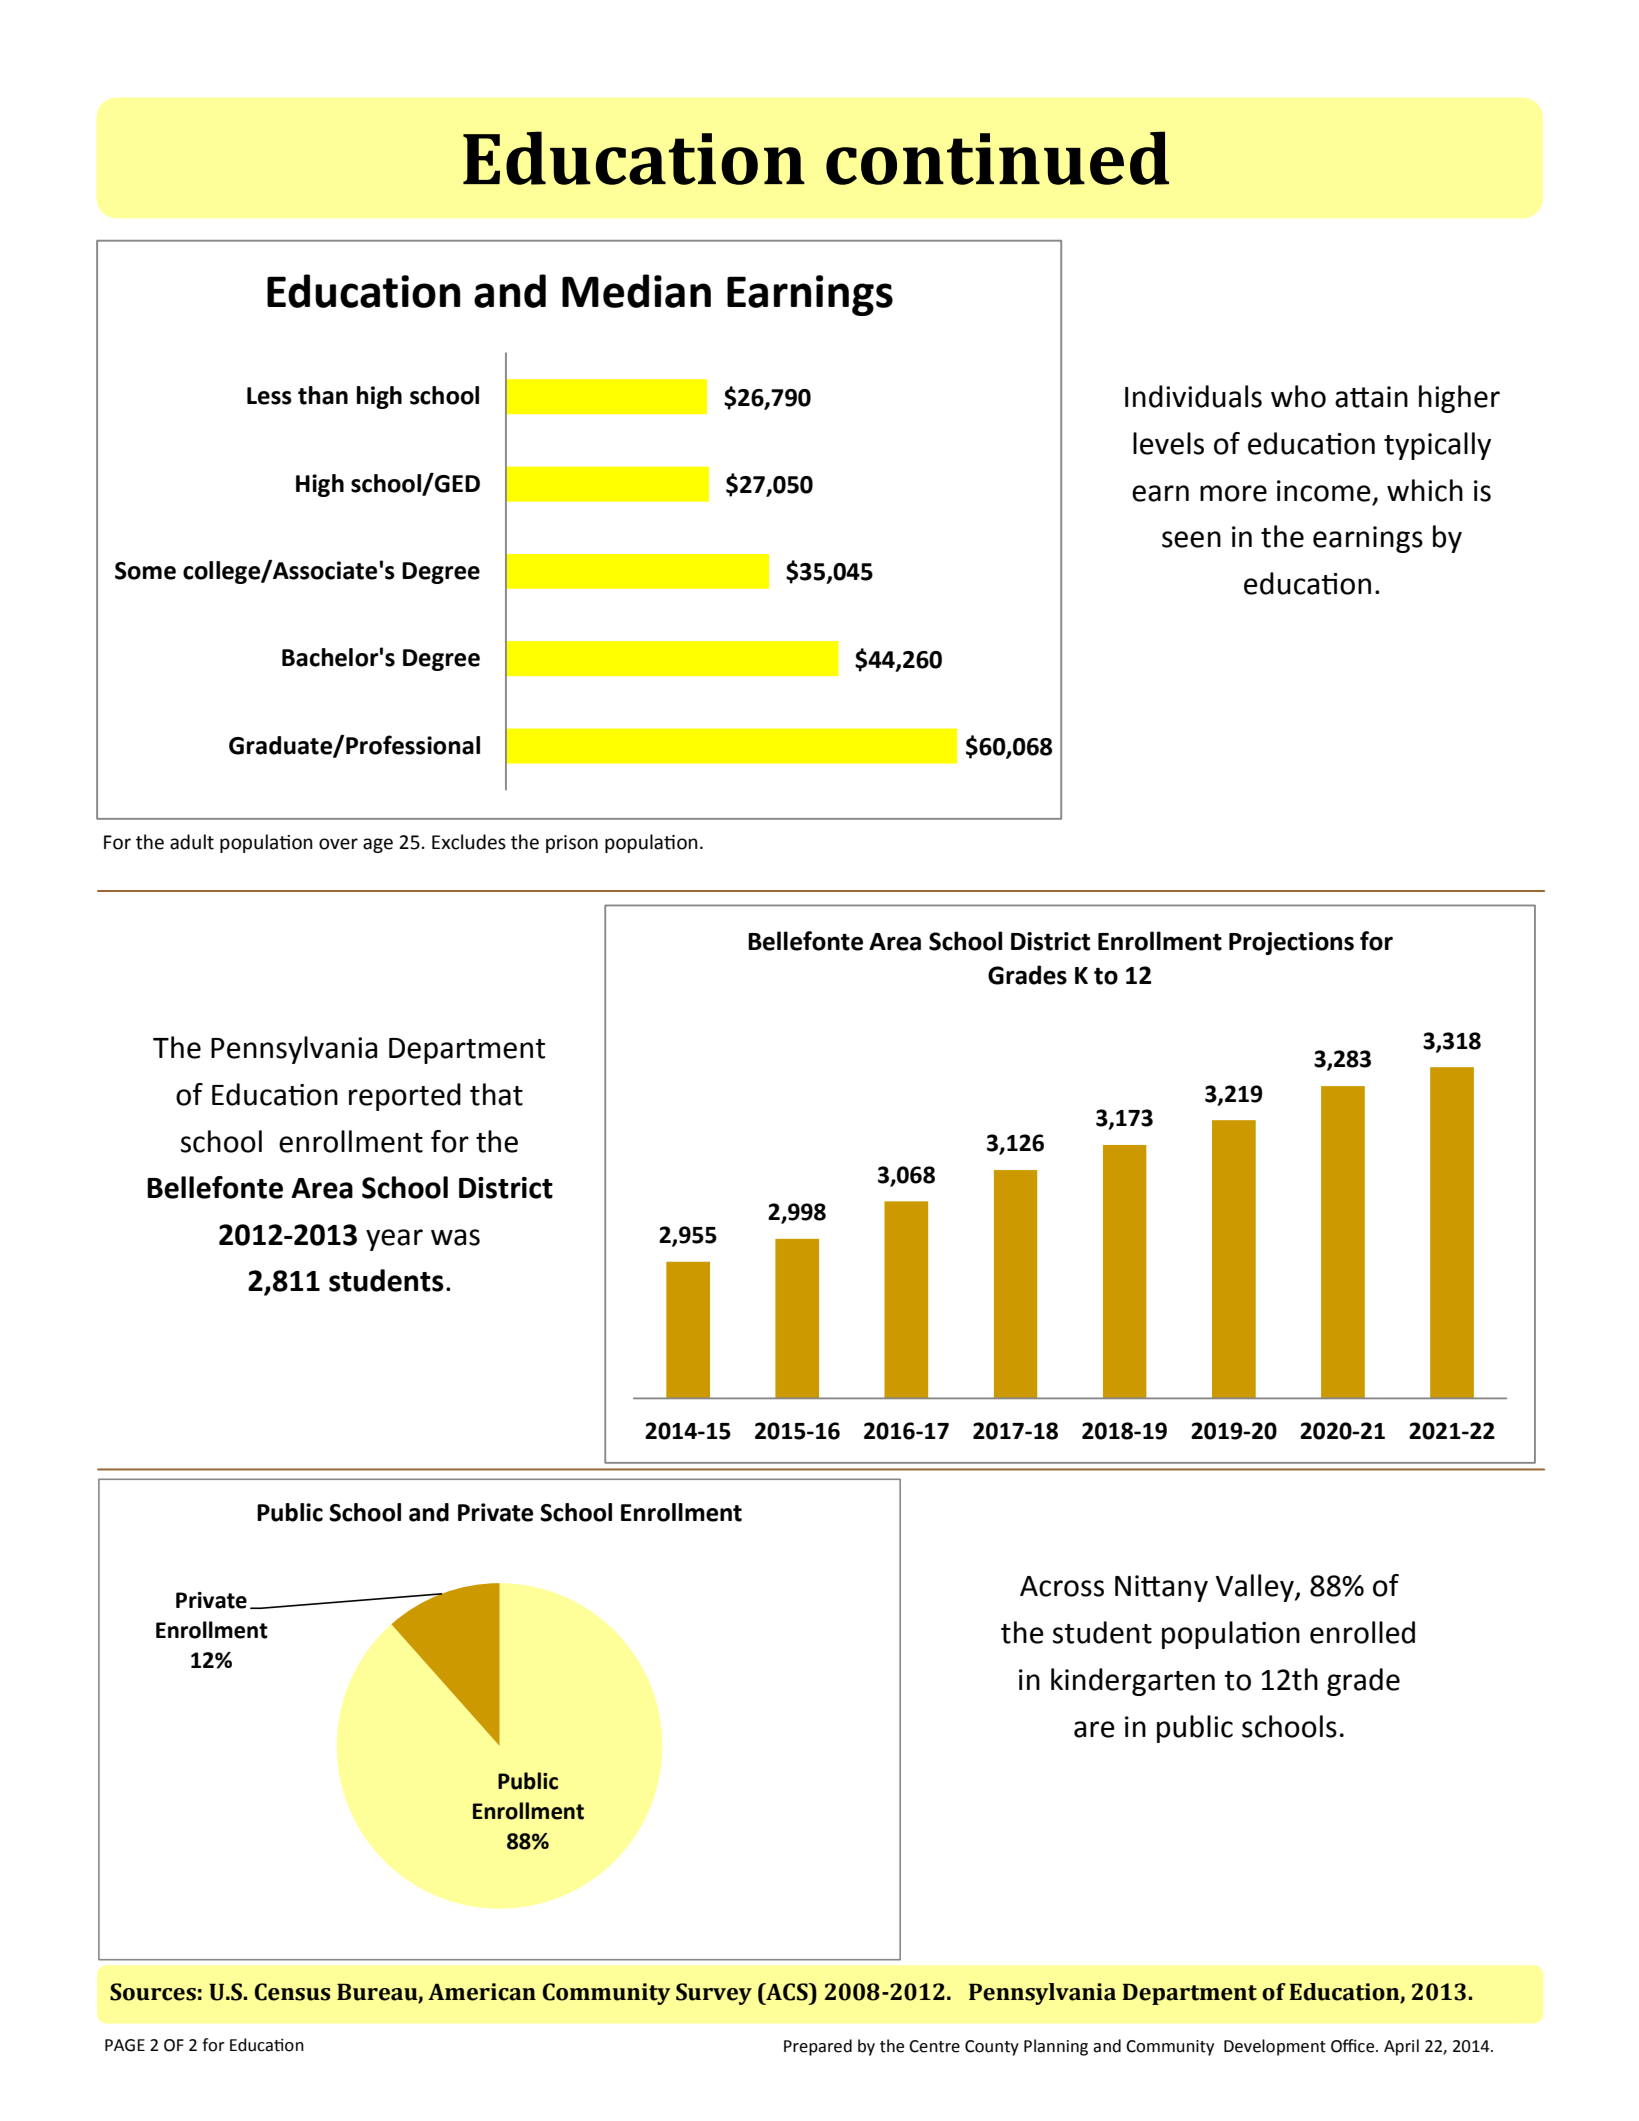  Describe the element at coordinates (1062, 1586) in the document. I see `Across` at that location.
